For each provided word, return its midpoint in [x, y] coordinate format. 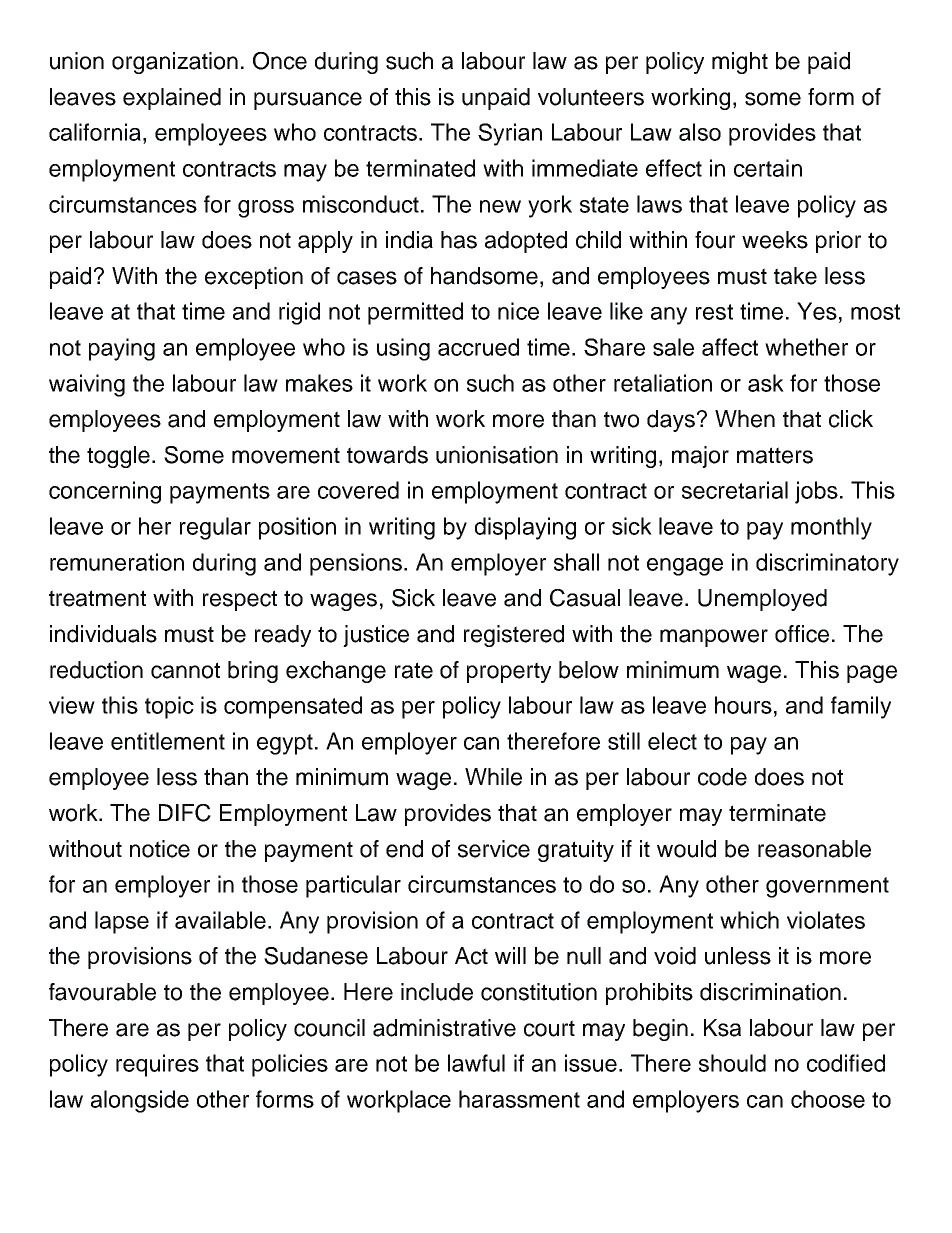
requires [157, 1065]
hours [743, 705]
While [493, 777]
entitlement [168, 741]
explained [172, 99]
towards [387, 455]
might [740, 63]
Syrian [510, 134]
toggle [120, 457]
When [745, 419]
